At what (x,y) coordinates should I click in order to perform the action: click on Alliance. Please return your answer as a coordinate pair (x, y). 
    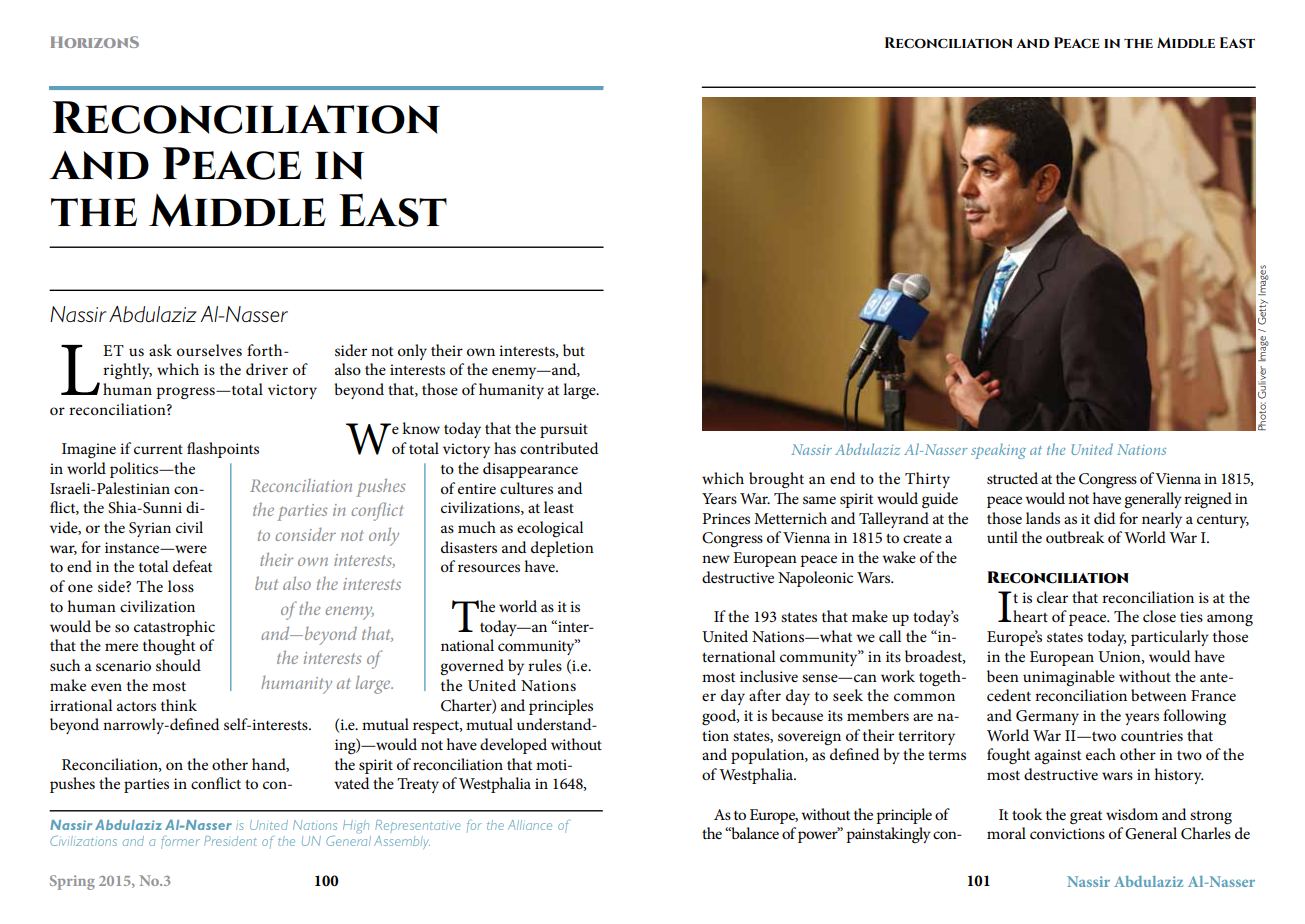
    Looking at the image, I should click on (530, 825).
